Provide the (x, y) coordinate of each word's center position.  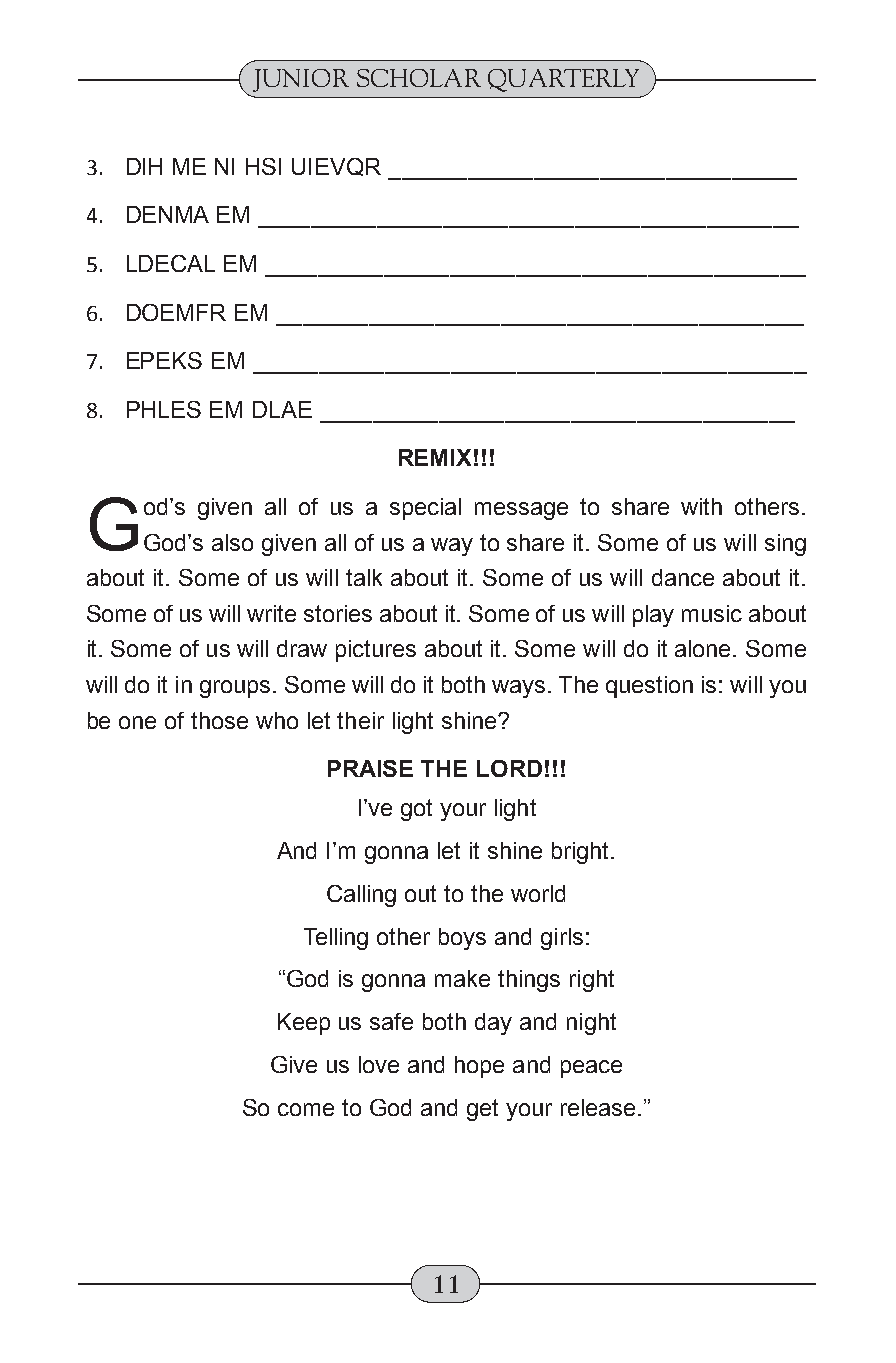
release (598, 1107)
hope (479, 1067)
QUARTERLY (563, 80)
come (306, 1109)
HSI (263, 166)
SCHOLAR (419, 78)
